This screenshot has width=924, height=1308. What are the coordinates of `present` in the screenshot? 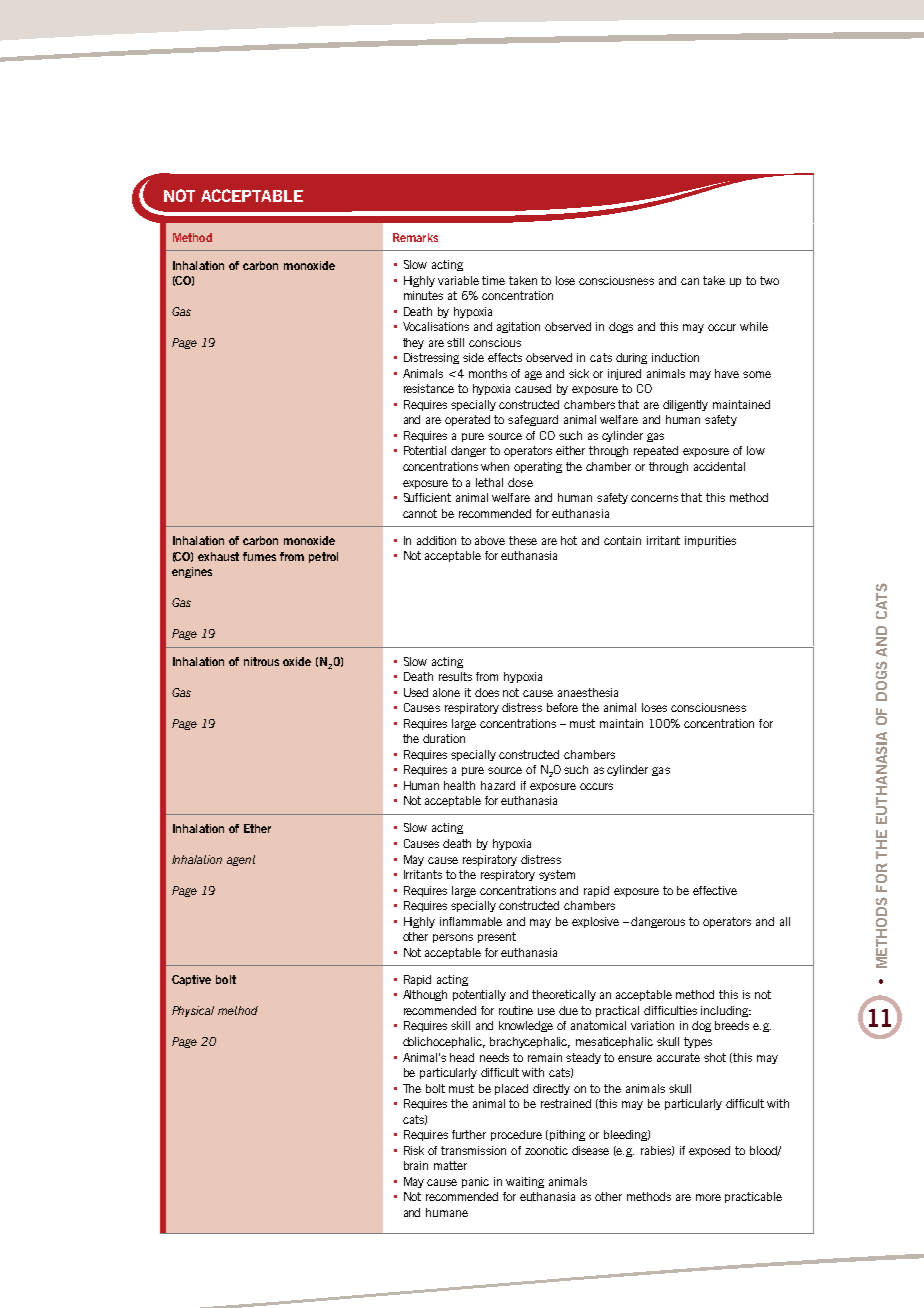 It's located at (497, 937).
